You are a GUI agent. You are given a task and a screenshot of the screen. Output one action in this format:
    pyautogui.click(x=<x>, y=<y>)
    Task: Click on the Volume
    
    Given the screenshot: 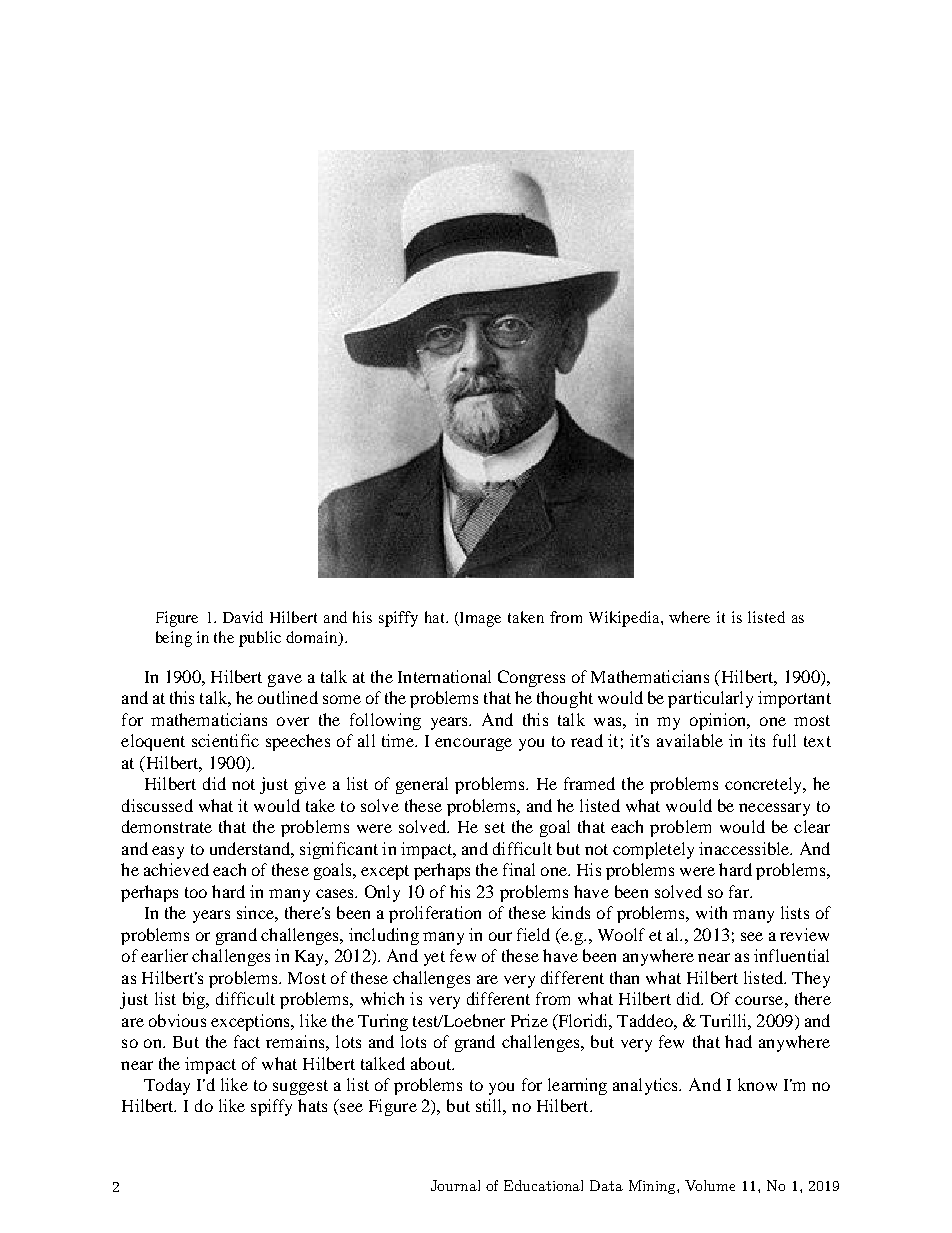 What is the action you would take?
    pyautogui.click(x=710, y=1185)
